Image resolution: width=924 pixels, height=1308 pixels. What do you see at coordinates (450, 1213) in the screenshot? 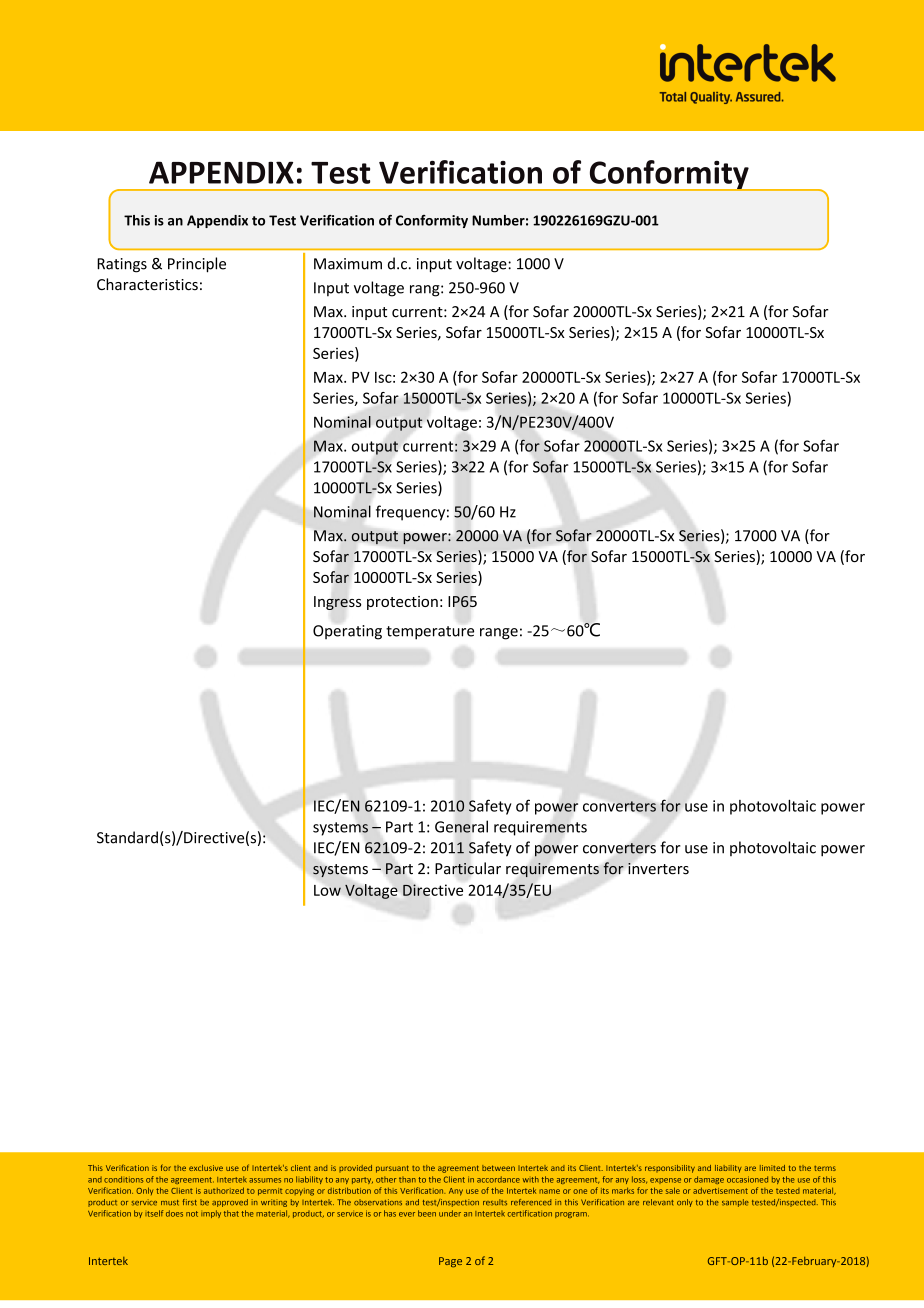
I see `under` at bounding box center [450, 1213].
